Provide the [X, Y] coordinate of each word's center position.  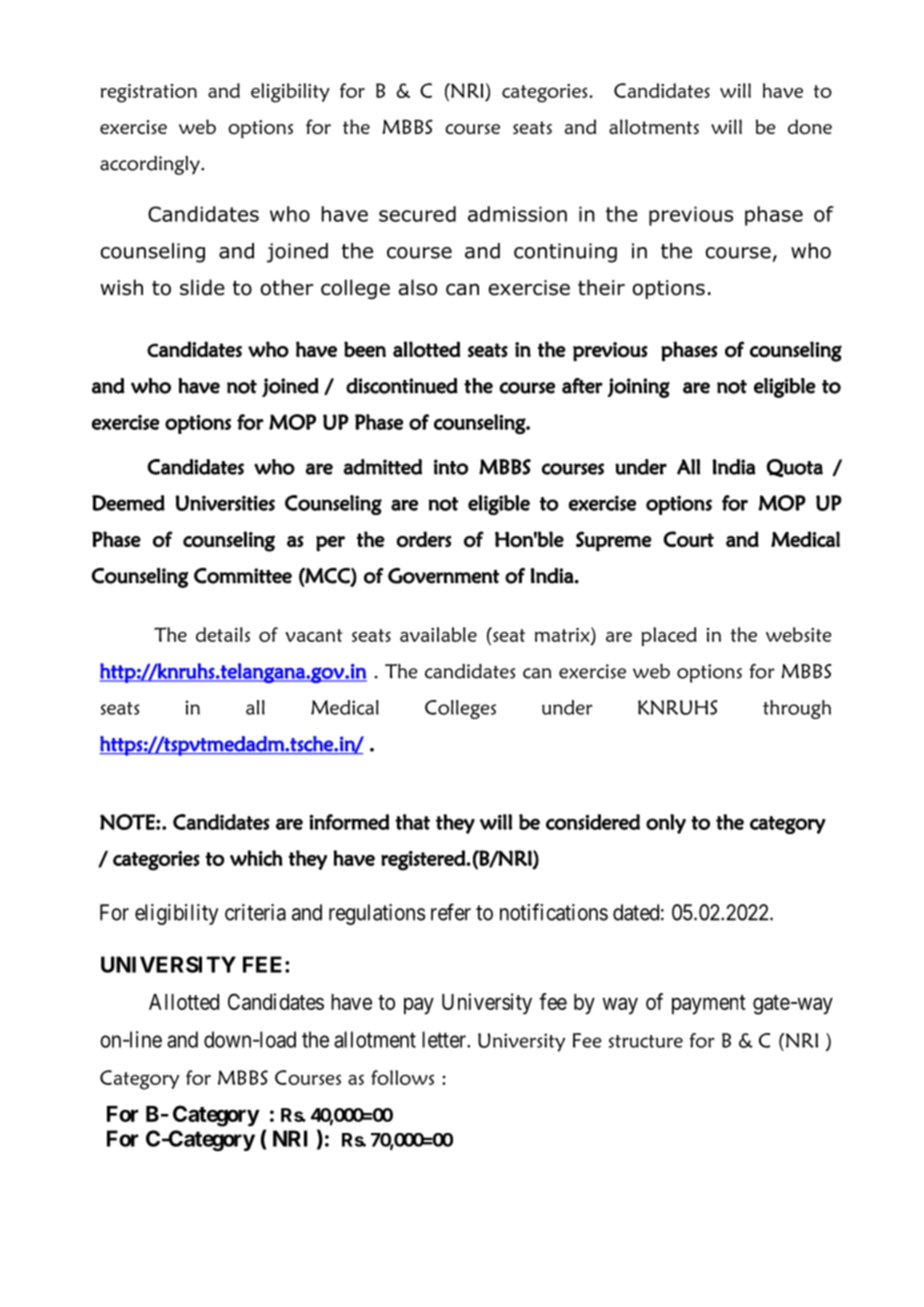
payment [709, 1005]
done [810, 127]
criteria [255, 912]
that [412, 822]
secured [417, 214]
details [223, 634]
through [797, 709]
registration [149, 93]
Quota [795, 468]
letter [445, 1039]
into [451, 467]
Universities [225, 503]
